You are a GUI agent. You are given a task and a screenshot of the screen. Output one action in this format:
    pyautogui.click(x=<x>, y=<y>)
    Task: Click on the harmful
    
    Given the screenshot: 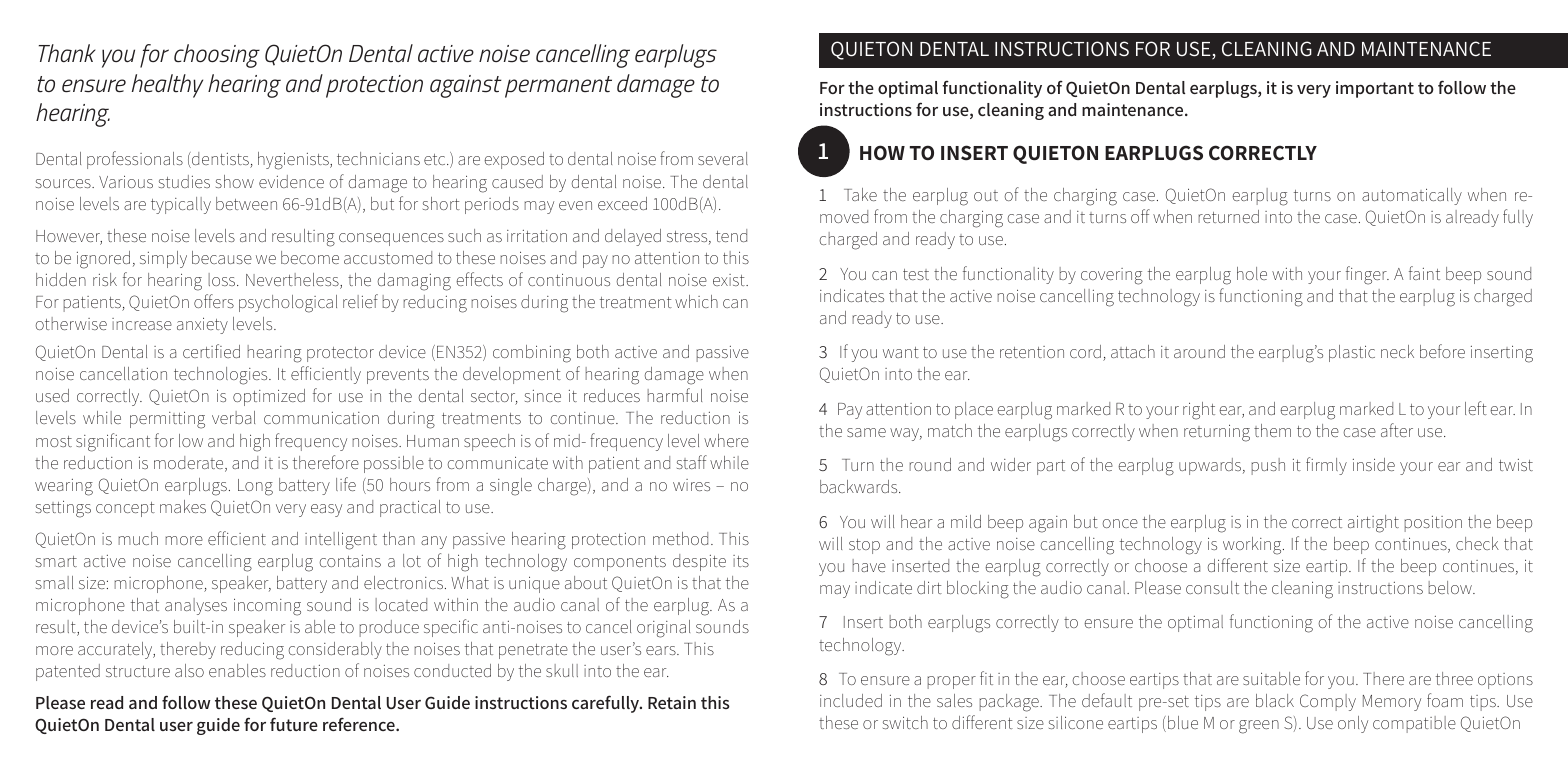 What is the action you would take?
    pyautogui.click(x=674, y=395)
